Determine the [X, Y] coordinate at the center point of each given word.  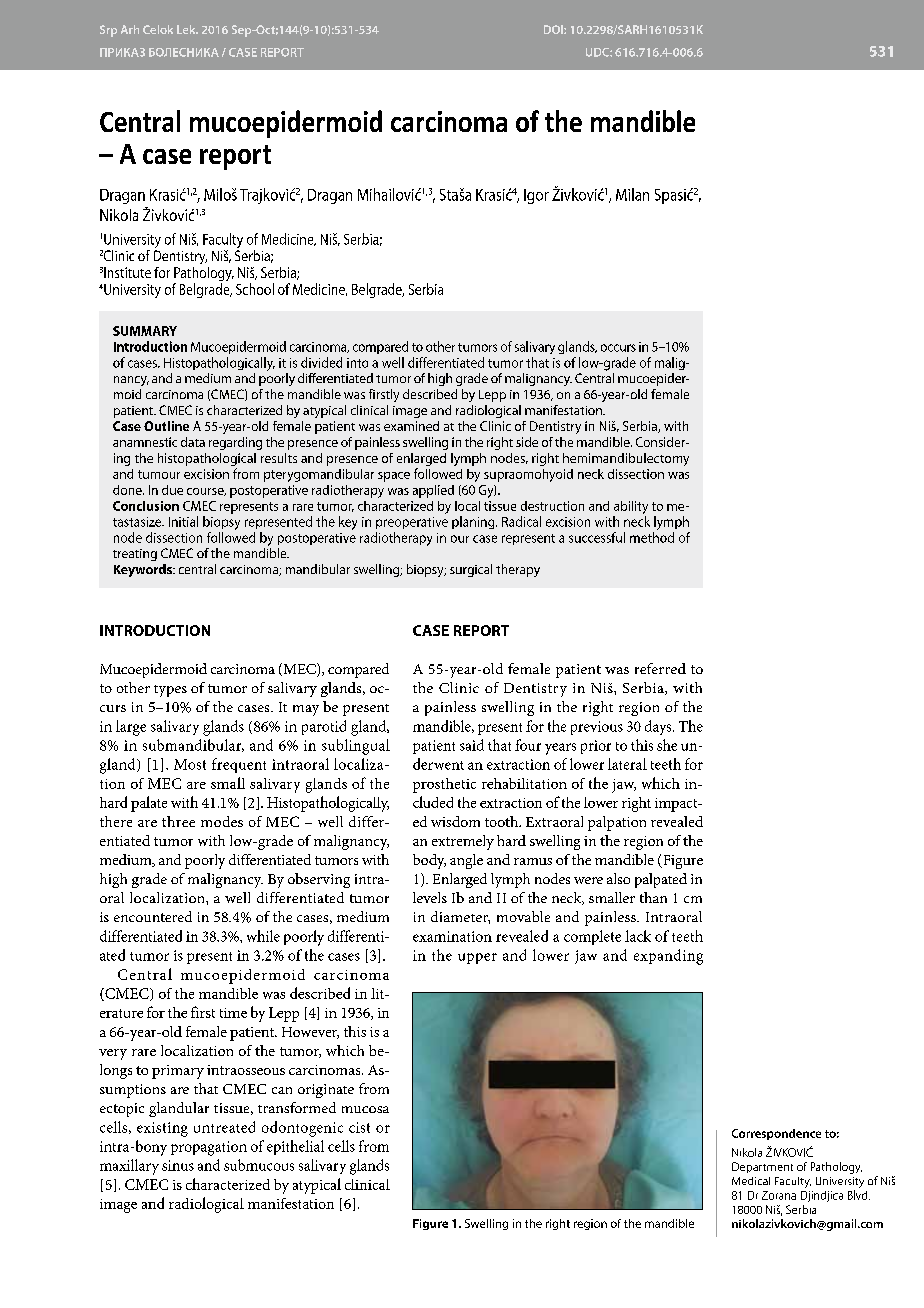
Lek [187, 29]
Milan [632, 194]
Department [762, 1167]
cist [359, 1127]
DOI [554, 29]
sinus [178, 1165]
